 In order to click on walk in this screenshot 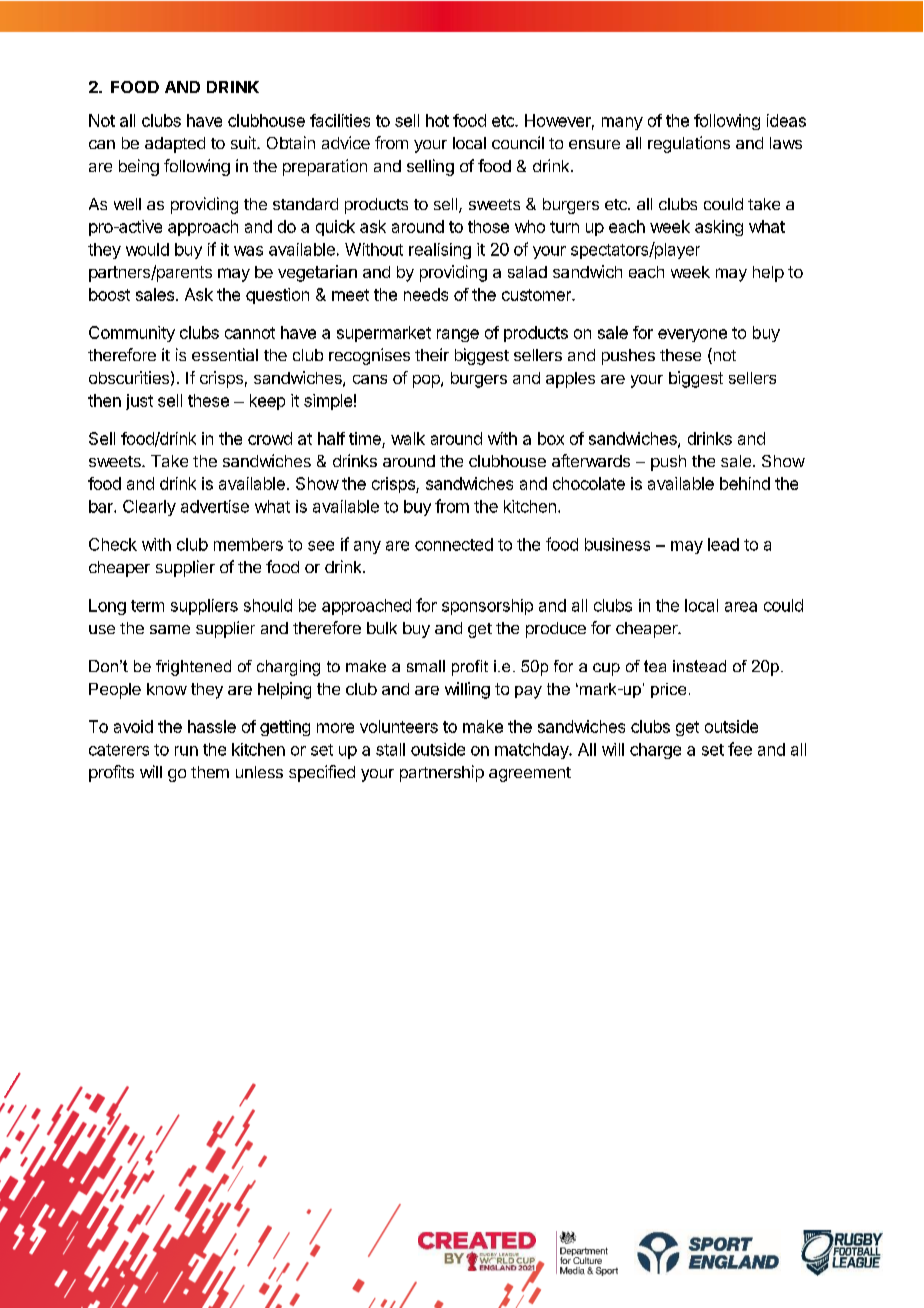, I will do `click(408, 438)`.
